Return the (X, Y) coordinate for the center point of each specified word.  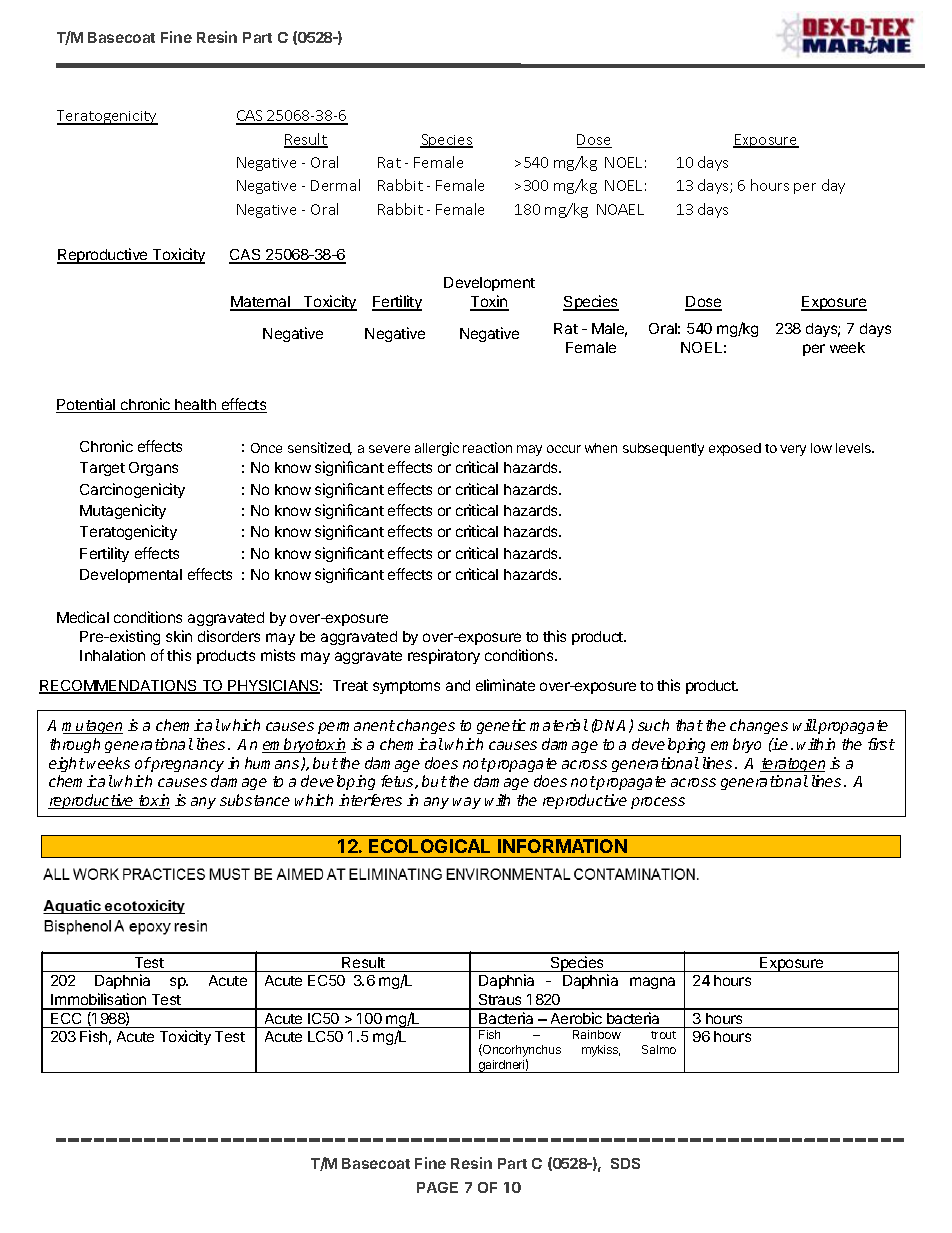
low (821, 448)
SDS (625, 1163)
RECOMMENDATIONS (119, 687)
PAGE (437, 1187)
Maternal (261, 303)
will (805, 725)
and (458, 685)
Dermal (335, 185)
